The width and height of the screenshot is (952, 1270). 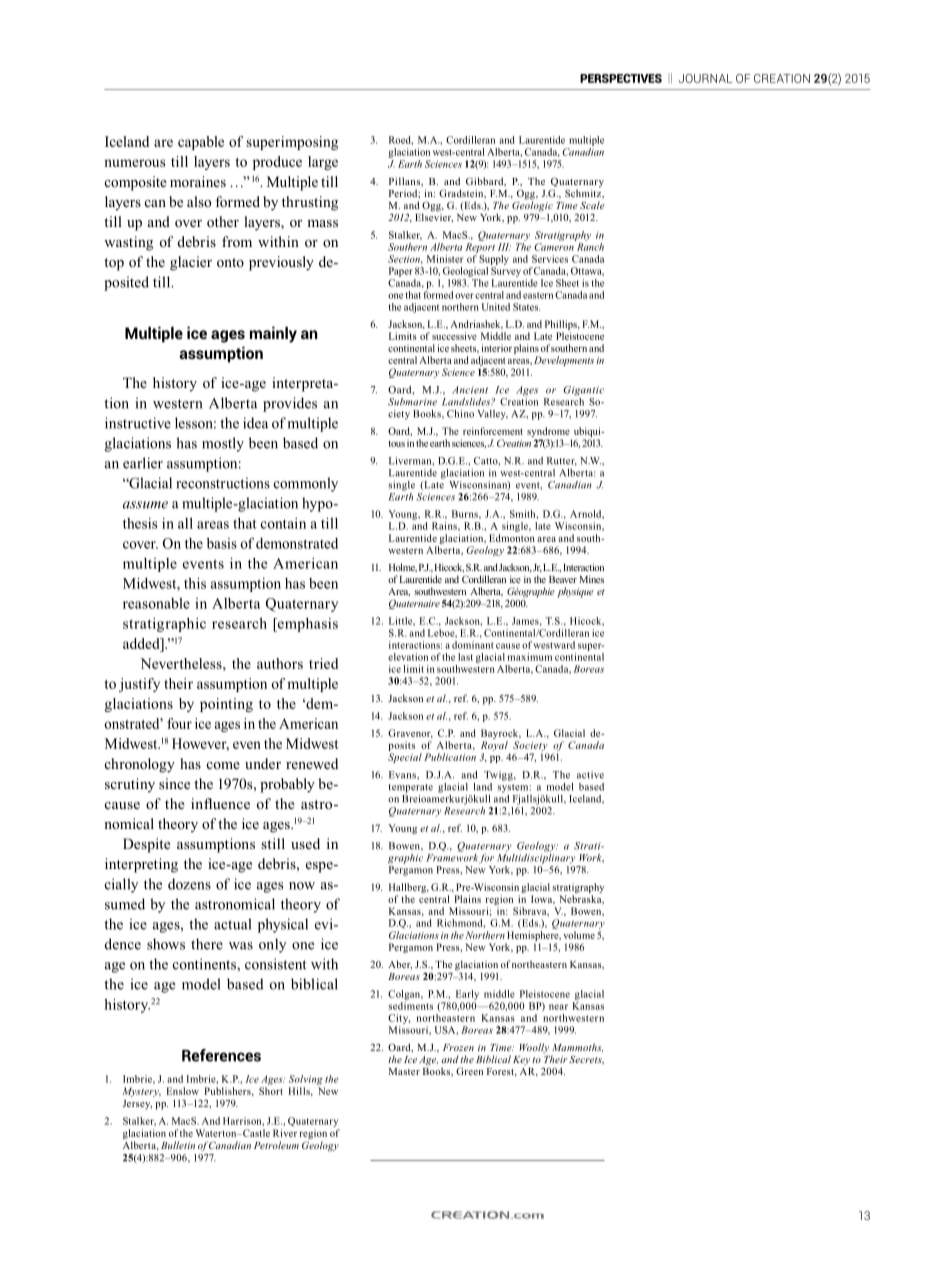 What do you see at coordinates (323, 163) in the screenshot?
I see `large` at bounding box center [323, 163].
